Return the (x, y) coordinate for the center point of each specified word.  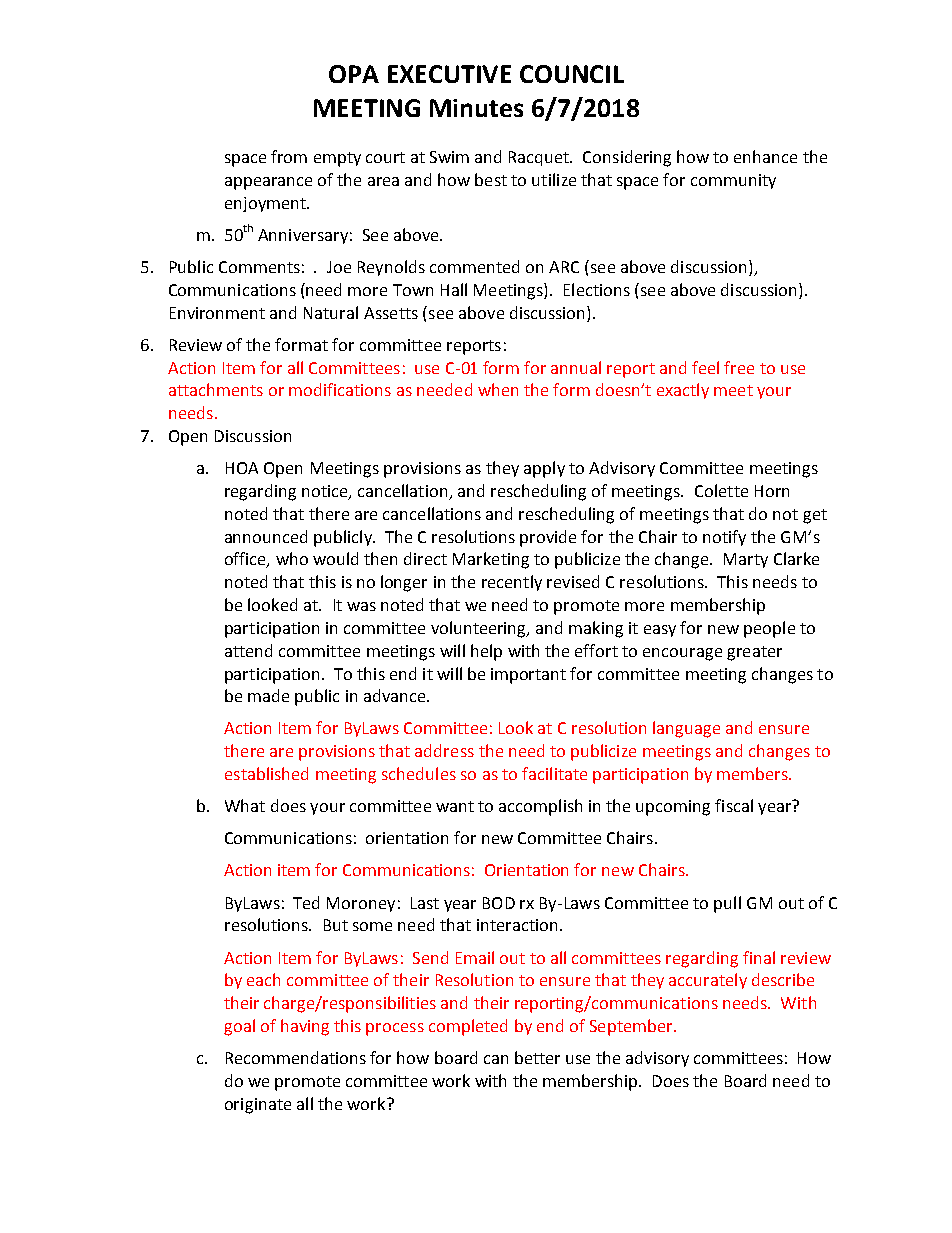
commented (474, 266)
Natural (331, 312)
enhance (765, 156)
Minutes (476, 108)
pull (727, 904)
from (289, 156)
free (739, 367)
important (528, 676)
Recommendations (296, 1057)
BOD (499, 903)
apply (544, 469)
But (336, 925)
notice (326, 492)
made (268, 695)
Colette (721, 490)
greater (754, 653)
